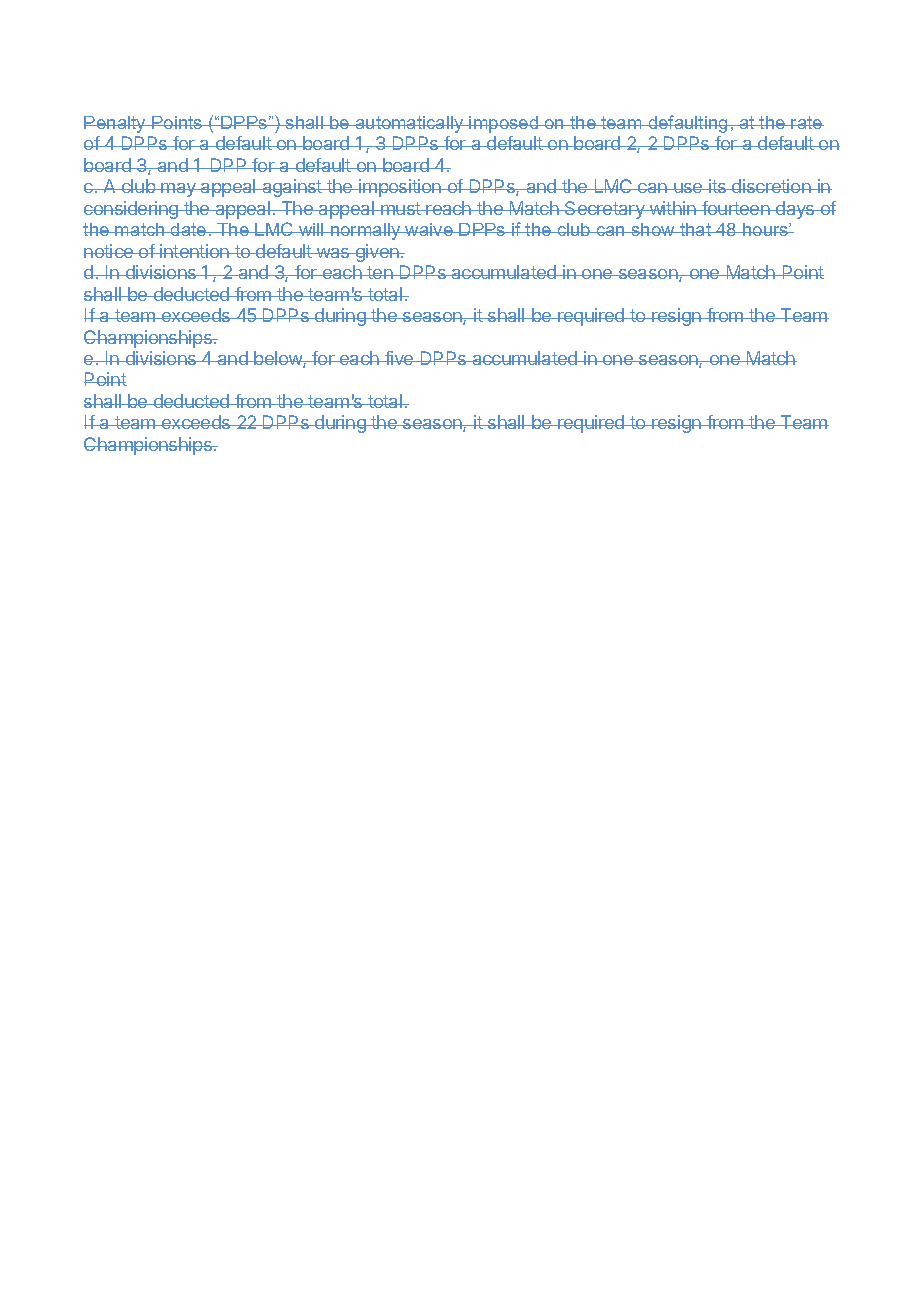  Describe the element at coordinates (653, 229) in the screenshot. I see `show` at that location.
